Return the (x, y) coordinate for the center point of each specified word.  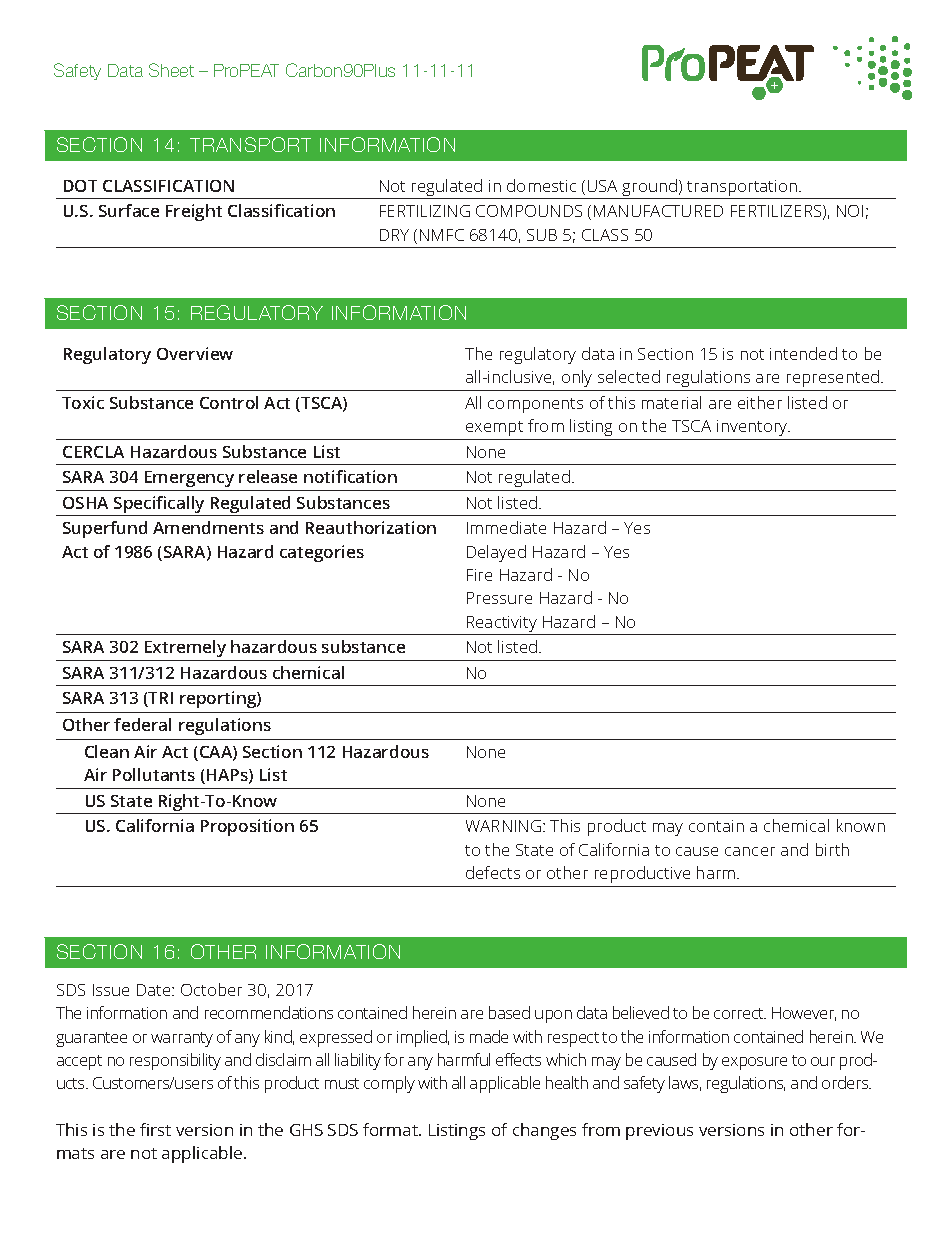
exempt (494, 428)
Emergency (189, 479)
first (155, 1129)
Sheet (171, 70)
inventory (753, 428)
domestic (541, 185)
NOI (850, 211)
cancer (750, 851)
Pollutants (154, 774)
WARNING (505, 826)
